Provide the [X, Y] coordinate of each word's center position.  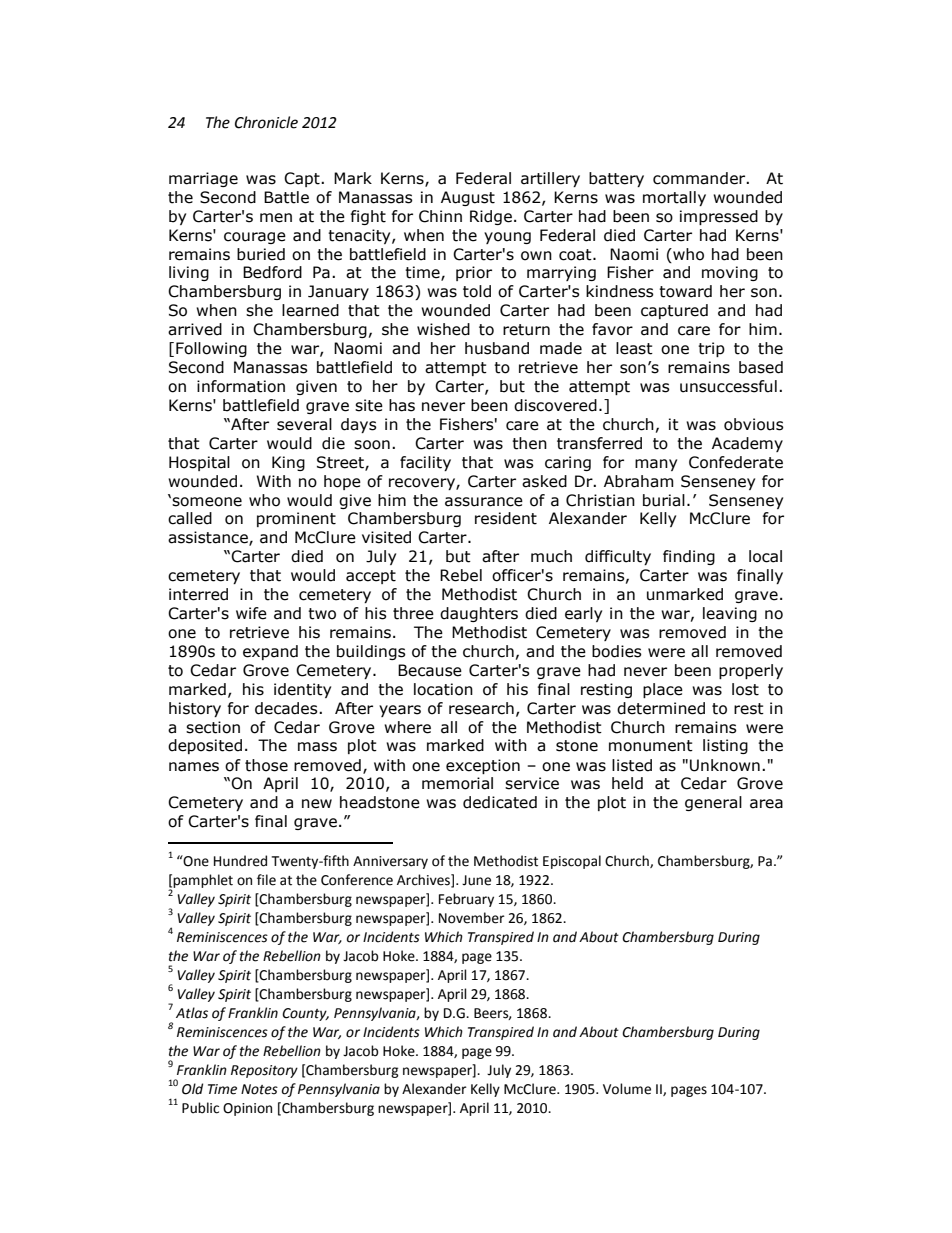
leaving [730, 614]
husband [497, 348]
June [476, 880]
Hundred [240, 861]
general [713, 803]
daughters [479, 614]
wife [251, 613]
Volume [627, 1089]
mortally [674, 198]
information [241, 386]
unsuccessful [728, 386]
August [468, 198]
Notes [259, 1089]
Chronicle [266, 122]
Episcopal [572, 862]
